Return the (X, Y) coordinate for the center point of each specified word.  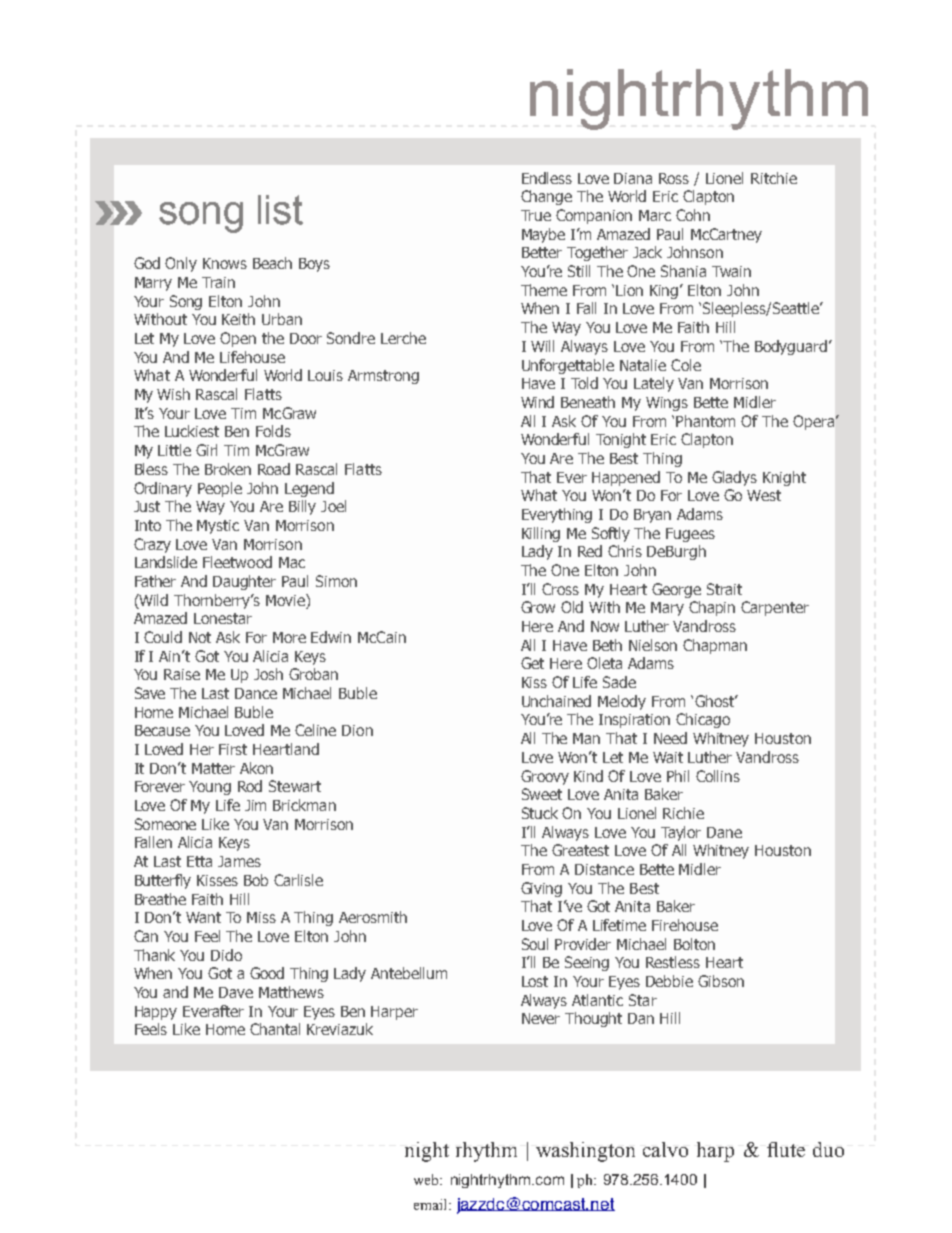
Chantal (275, 1029)
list (280, 210)
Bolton (694, 944)
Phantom (705, 421)
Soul (535, 944)
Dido (226, 955)
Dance (256, 693)
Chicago (703, 720)
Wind (537, 402)
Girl (206, 450)
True (536, 215)
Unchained (556, 701)
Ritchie (774, 178)
